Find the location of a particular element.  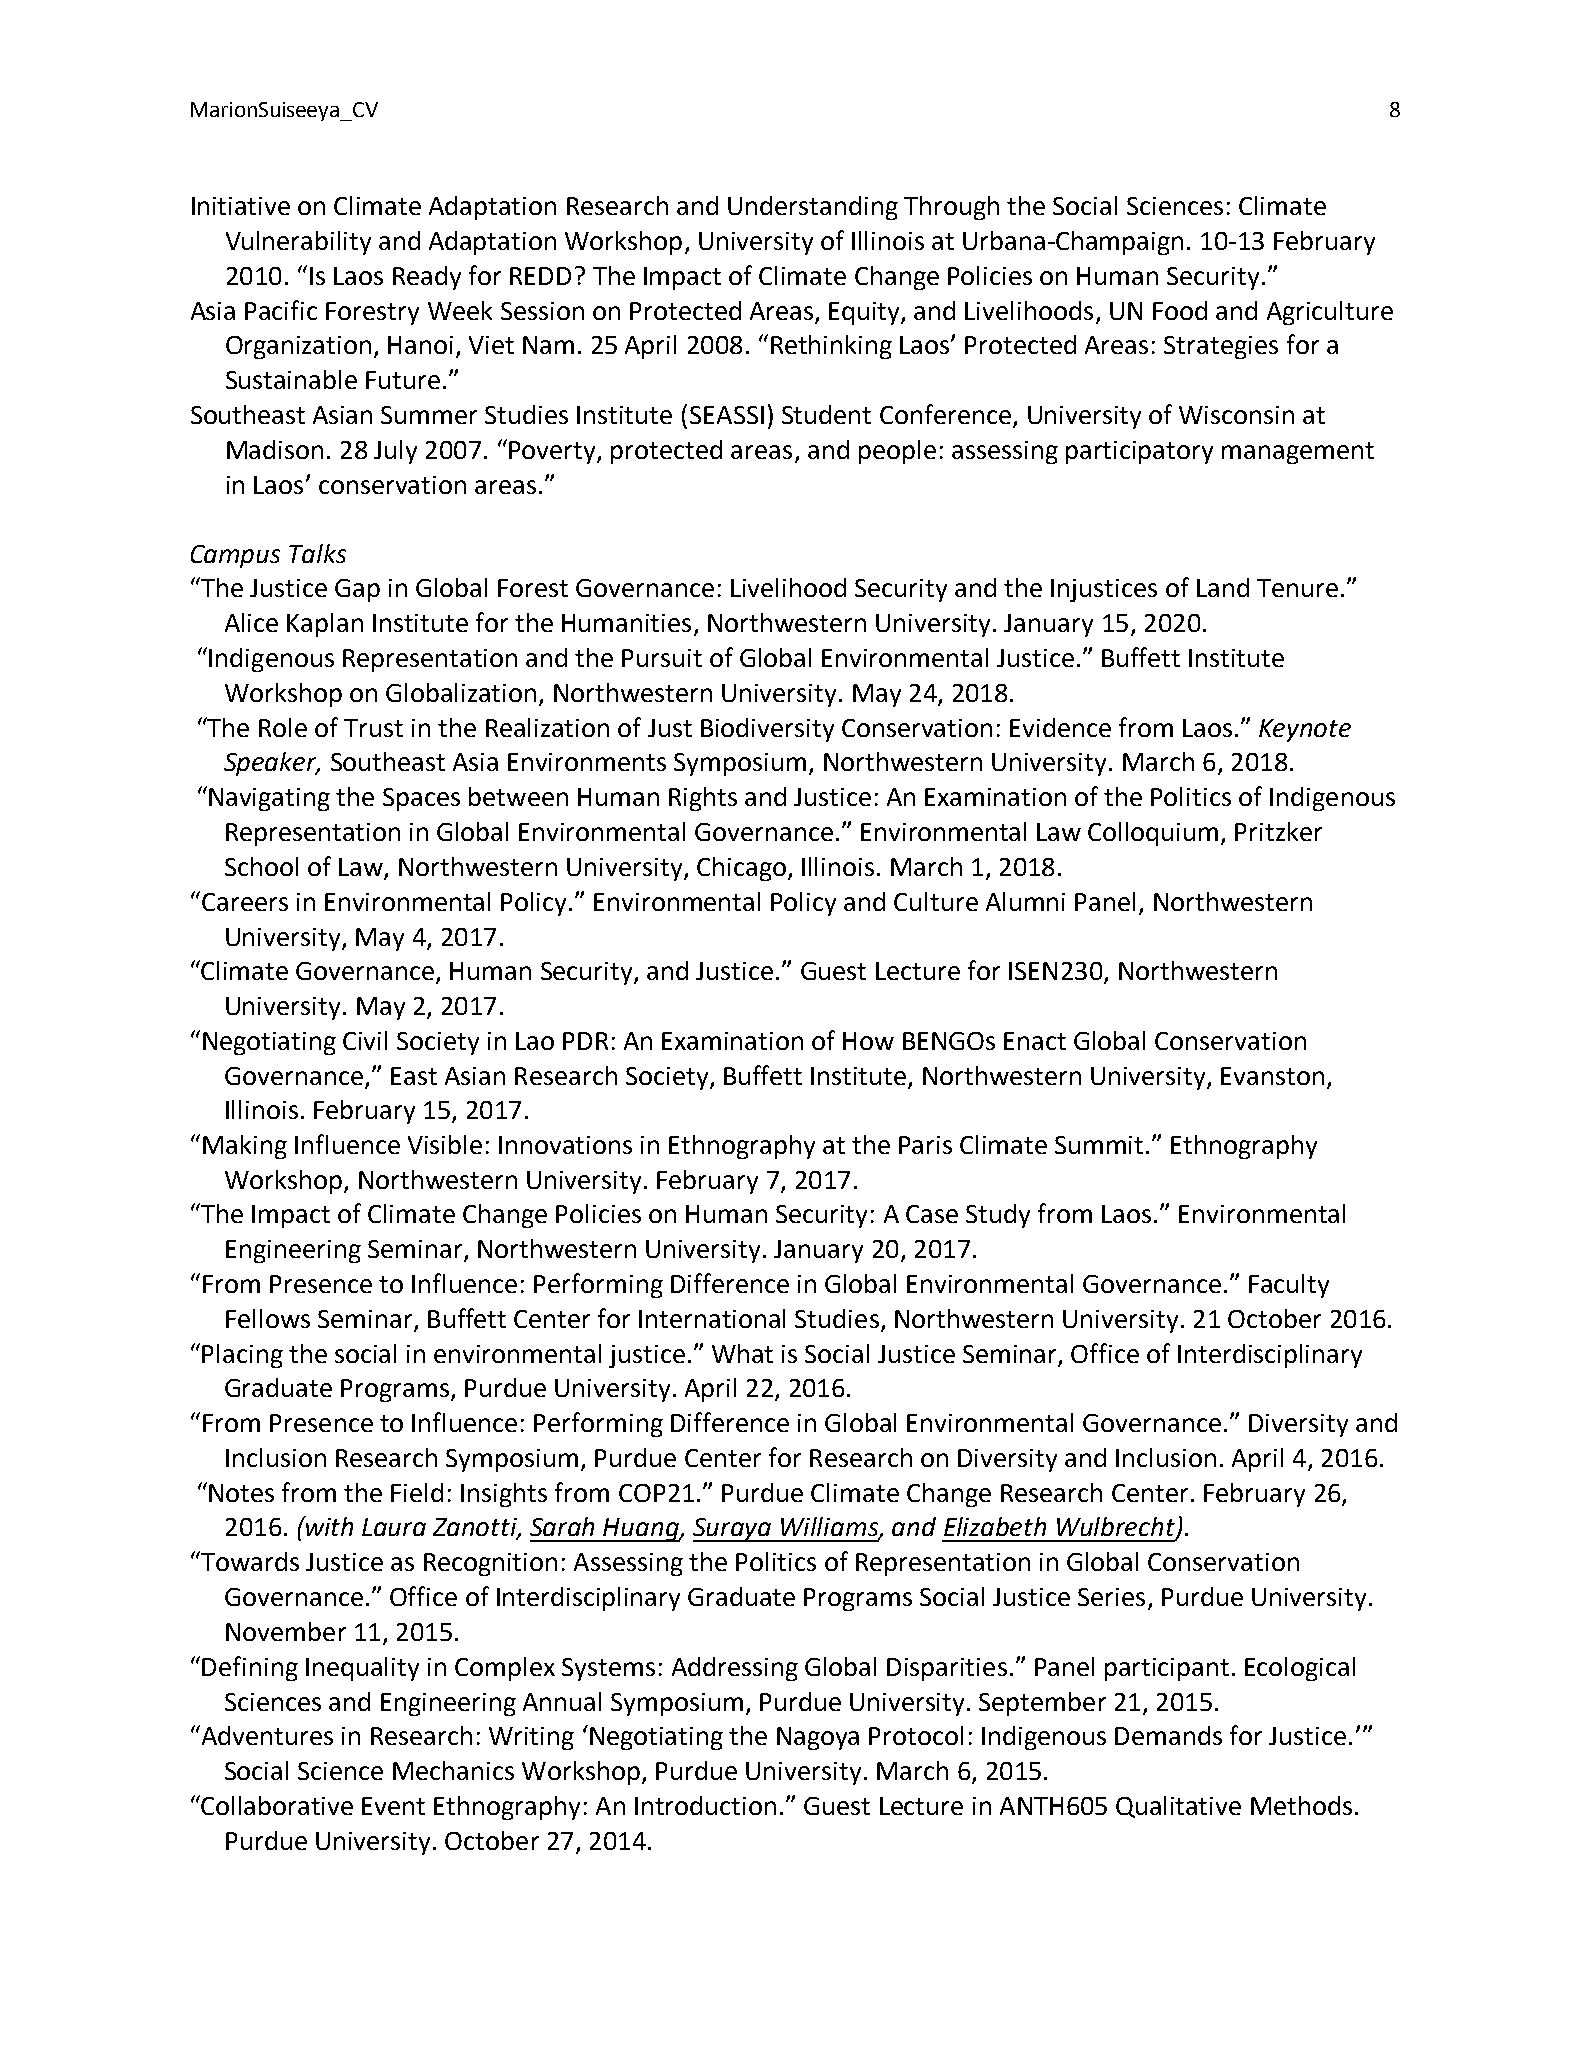

Food is located at coordinates (1180, 310).
